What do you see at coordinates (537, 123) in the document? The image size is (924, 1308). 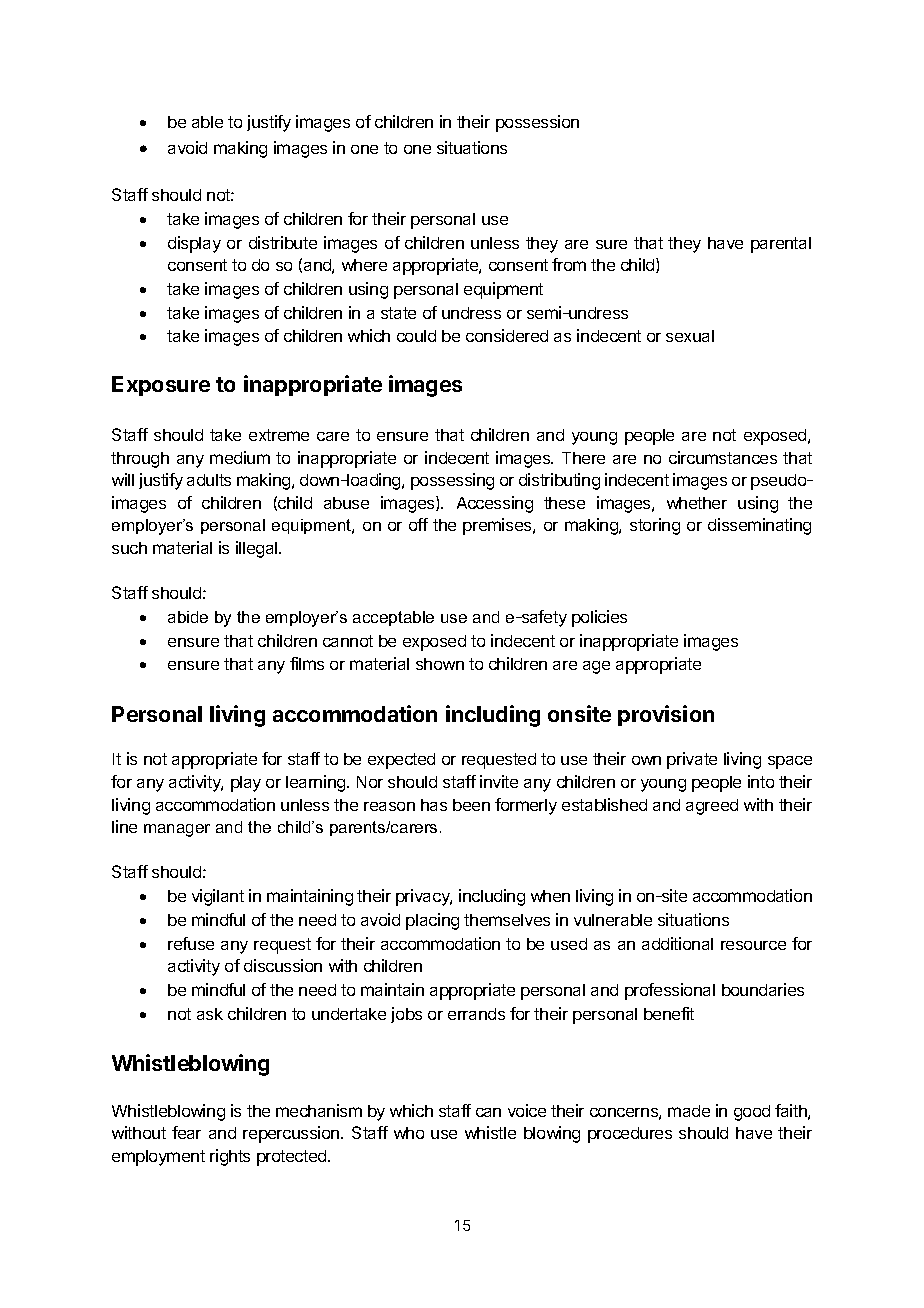 I see `possession` at bounding box center [537, 123].
